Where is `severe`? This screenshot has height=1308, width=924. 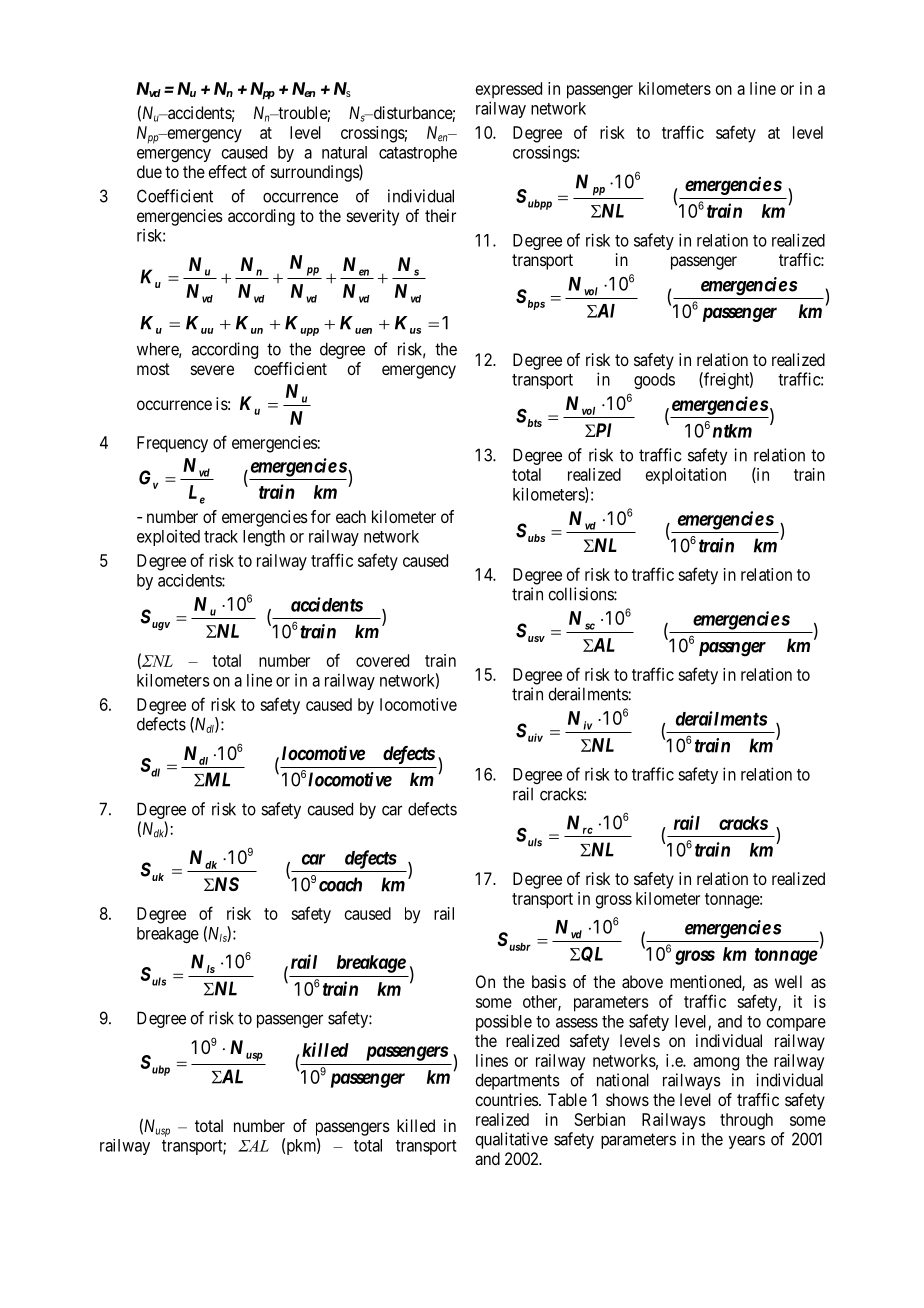 severe is located at coordinates (212, 370).
